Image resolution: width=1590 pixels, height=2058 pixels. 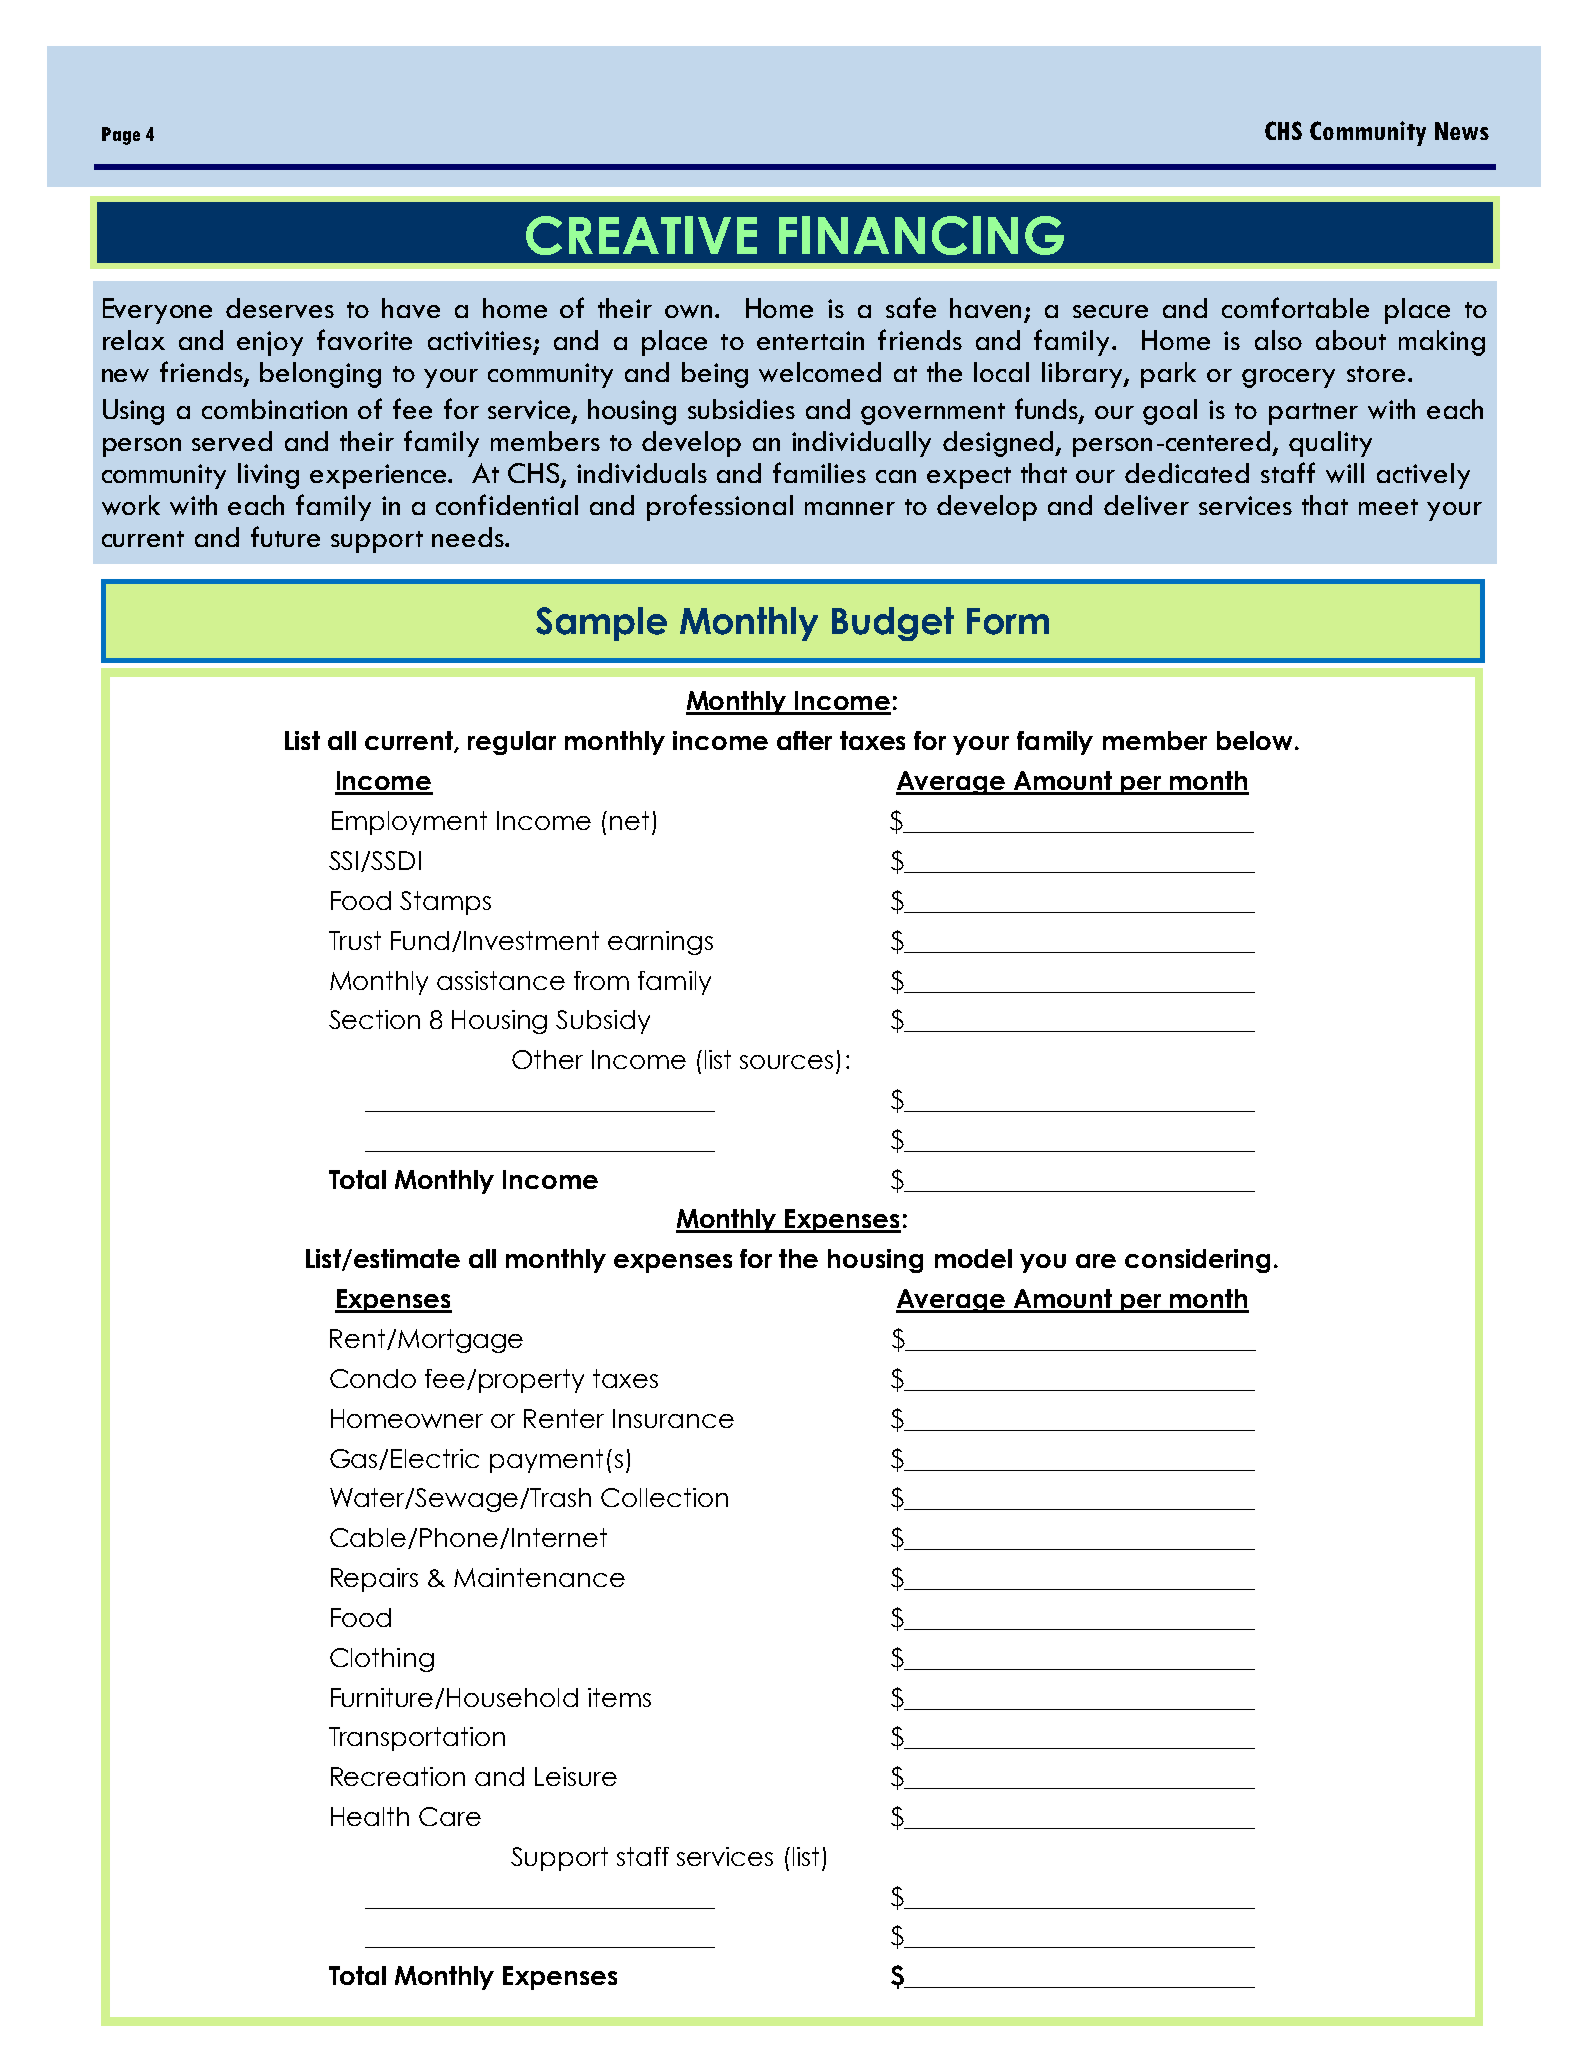 What do you see at coordinates (355, 940) in the page?
I see `Trust` at bounding box center [355, 940].
